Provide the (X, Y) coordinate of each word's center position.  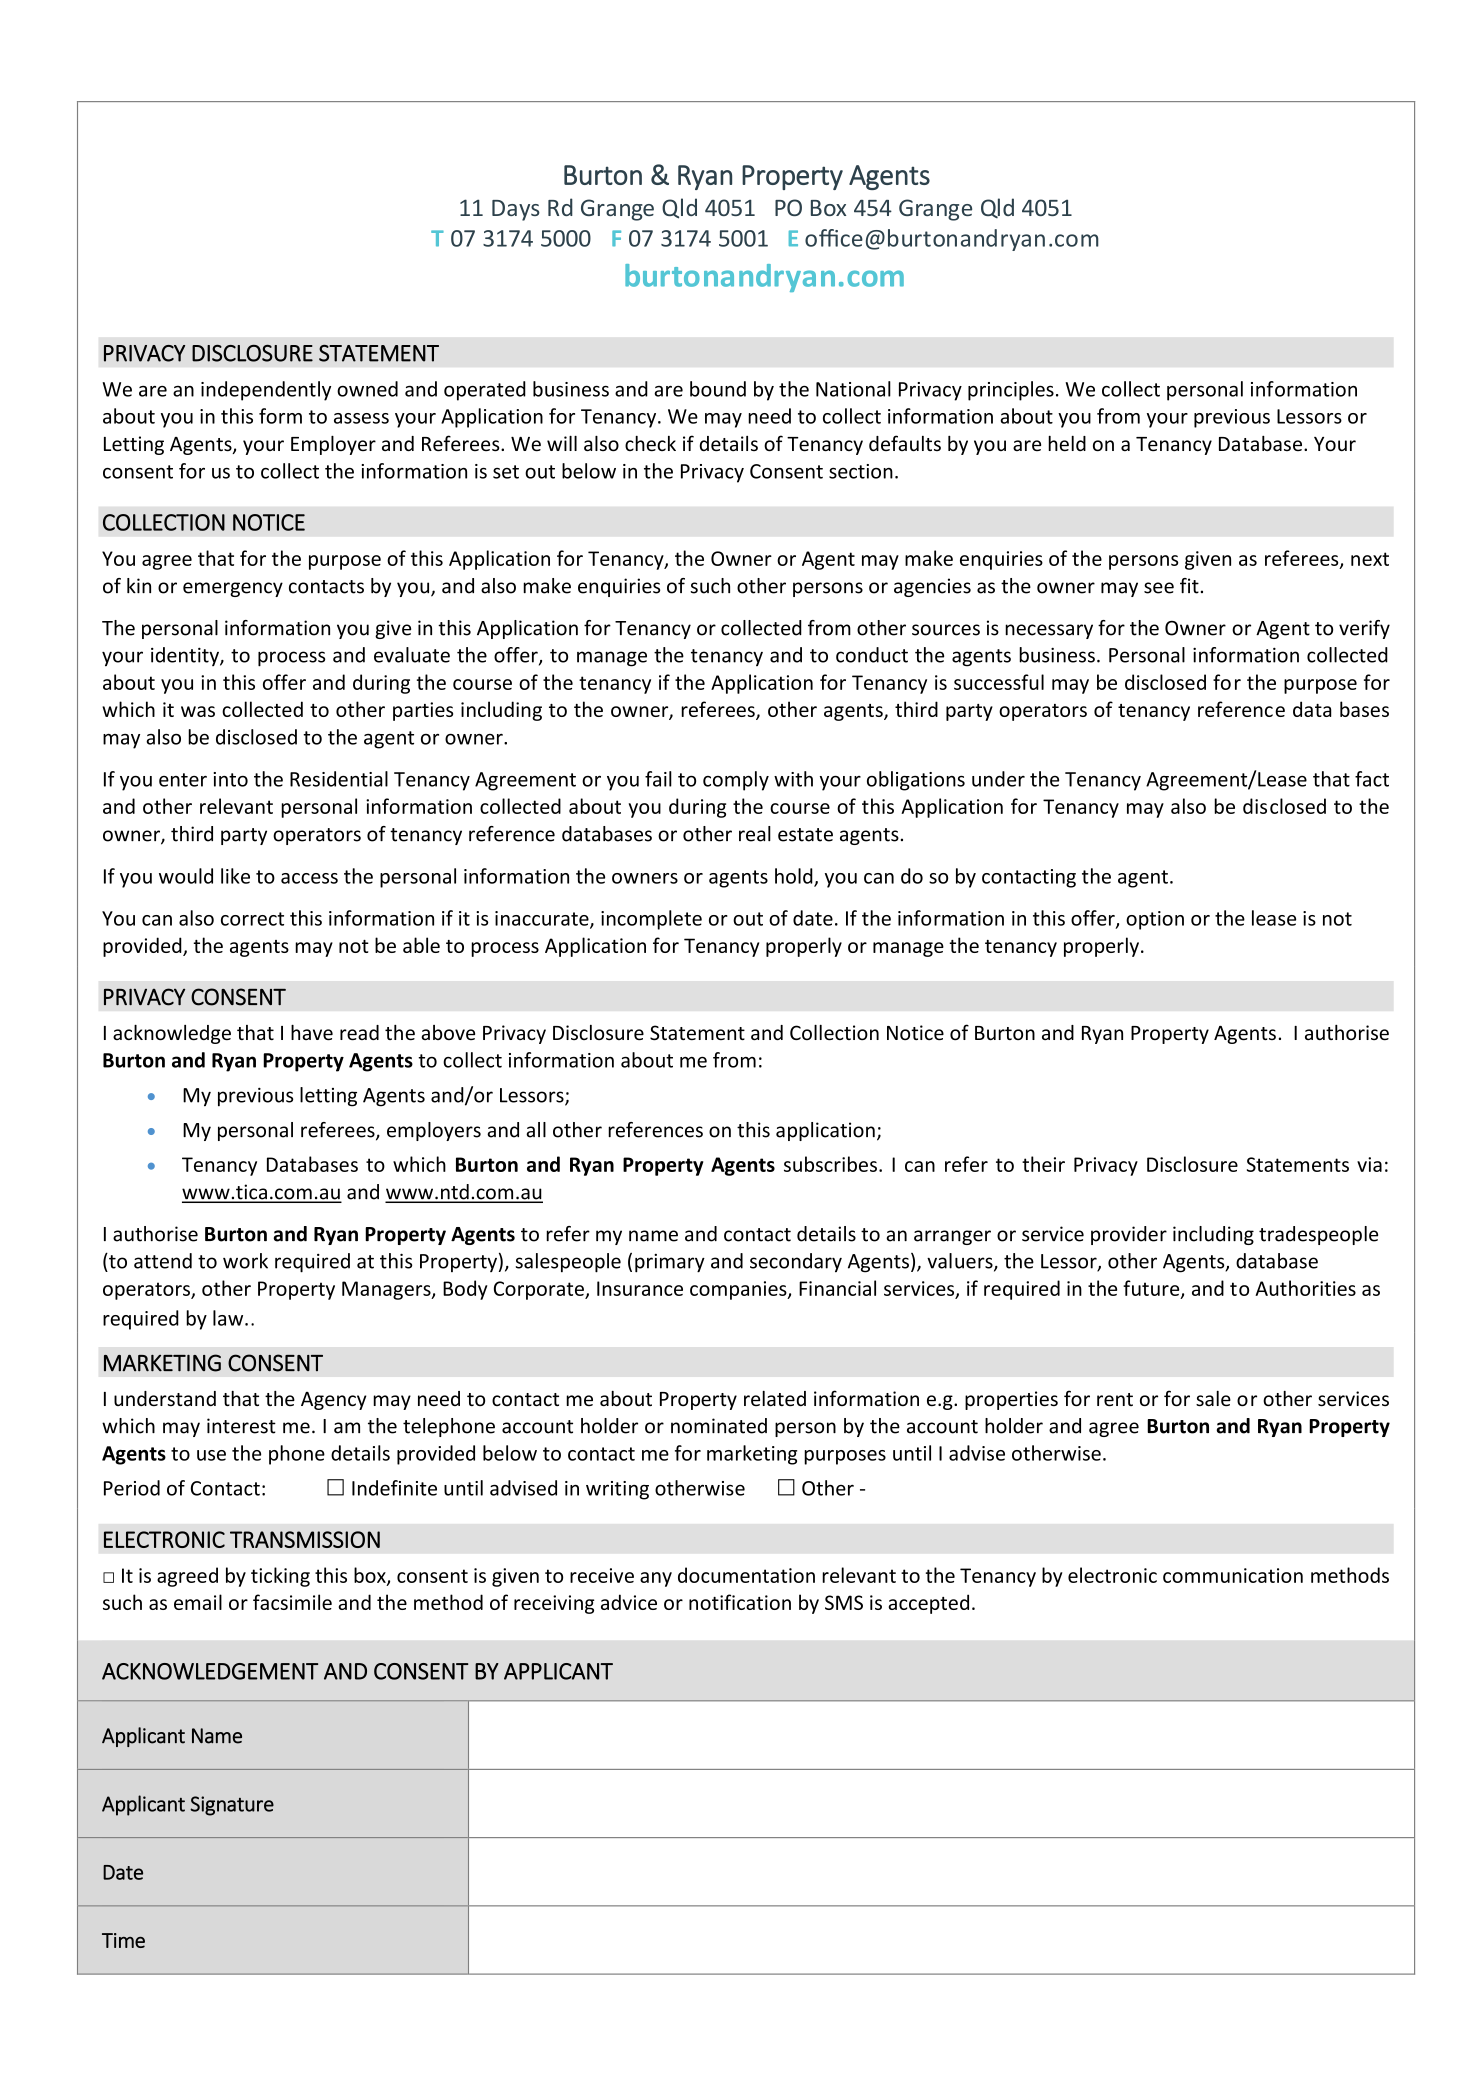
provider (1129, 1235)
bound (718, 389)
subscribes (830, 1164)
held (1067, 444)
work (245, 1261)
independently (266, 391)
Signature (232, 1806)
